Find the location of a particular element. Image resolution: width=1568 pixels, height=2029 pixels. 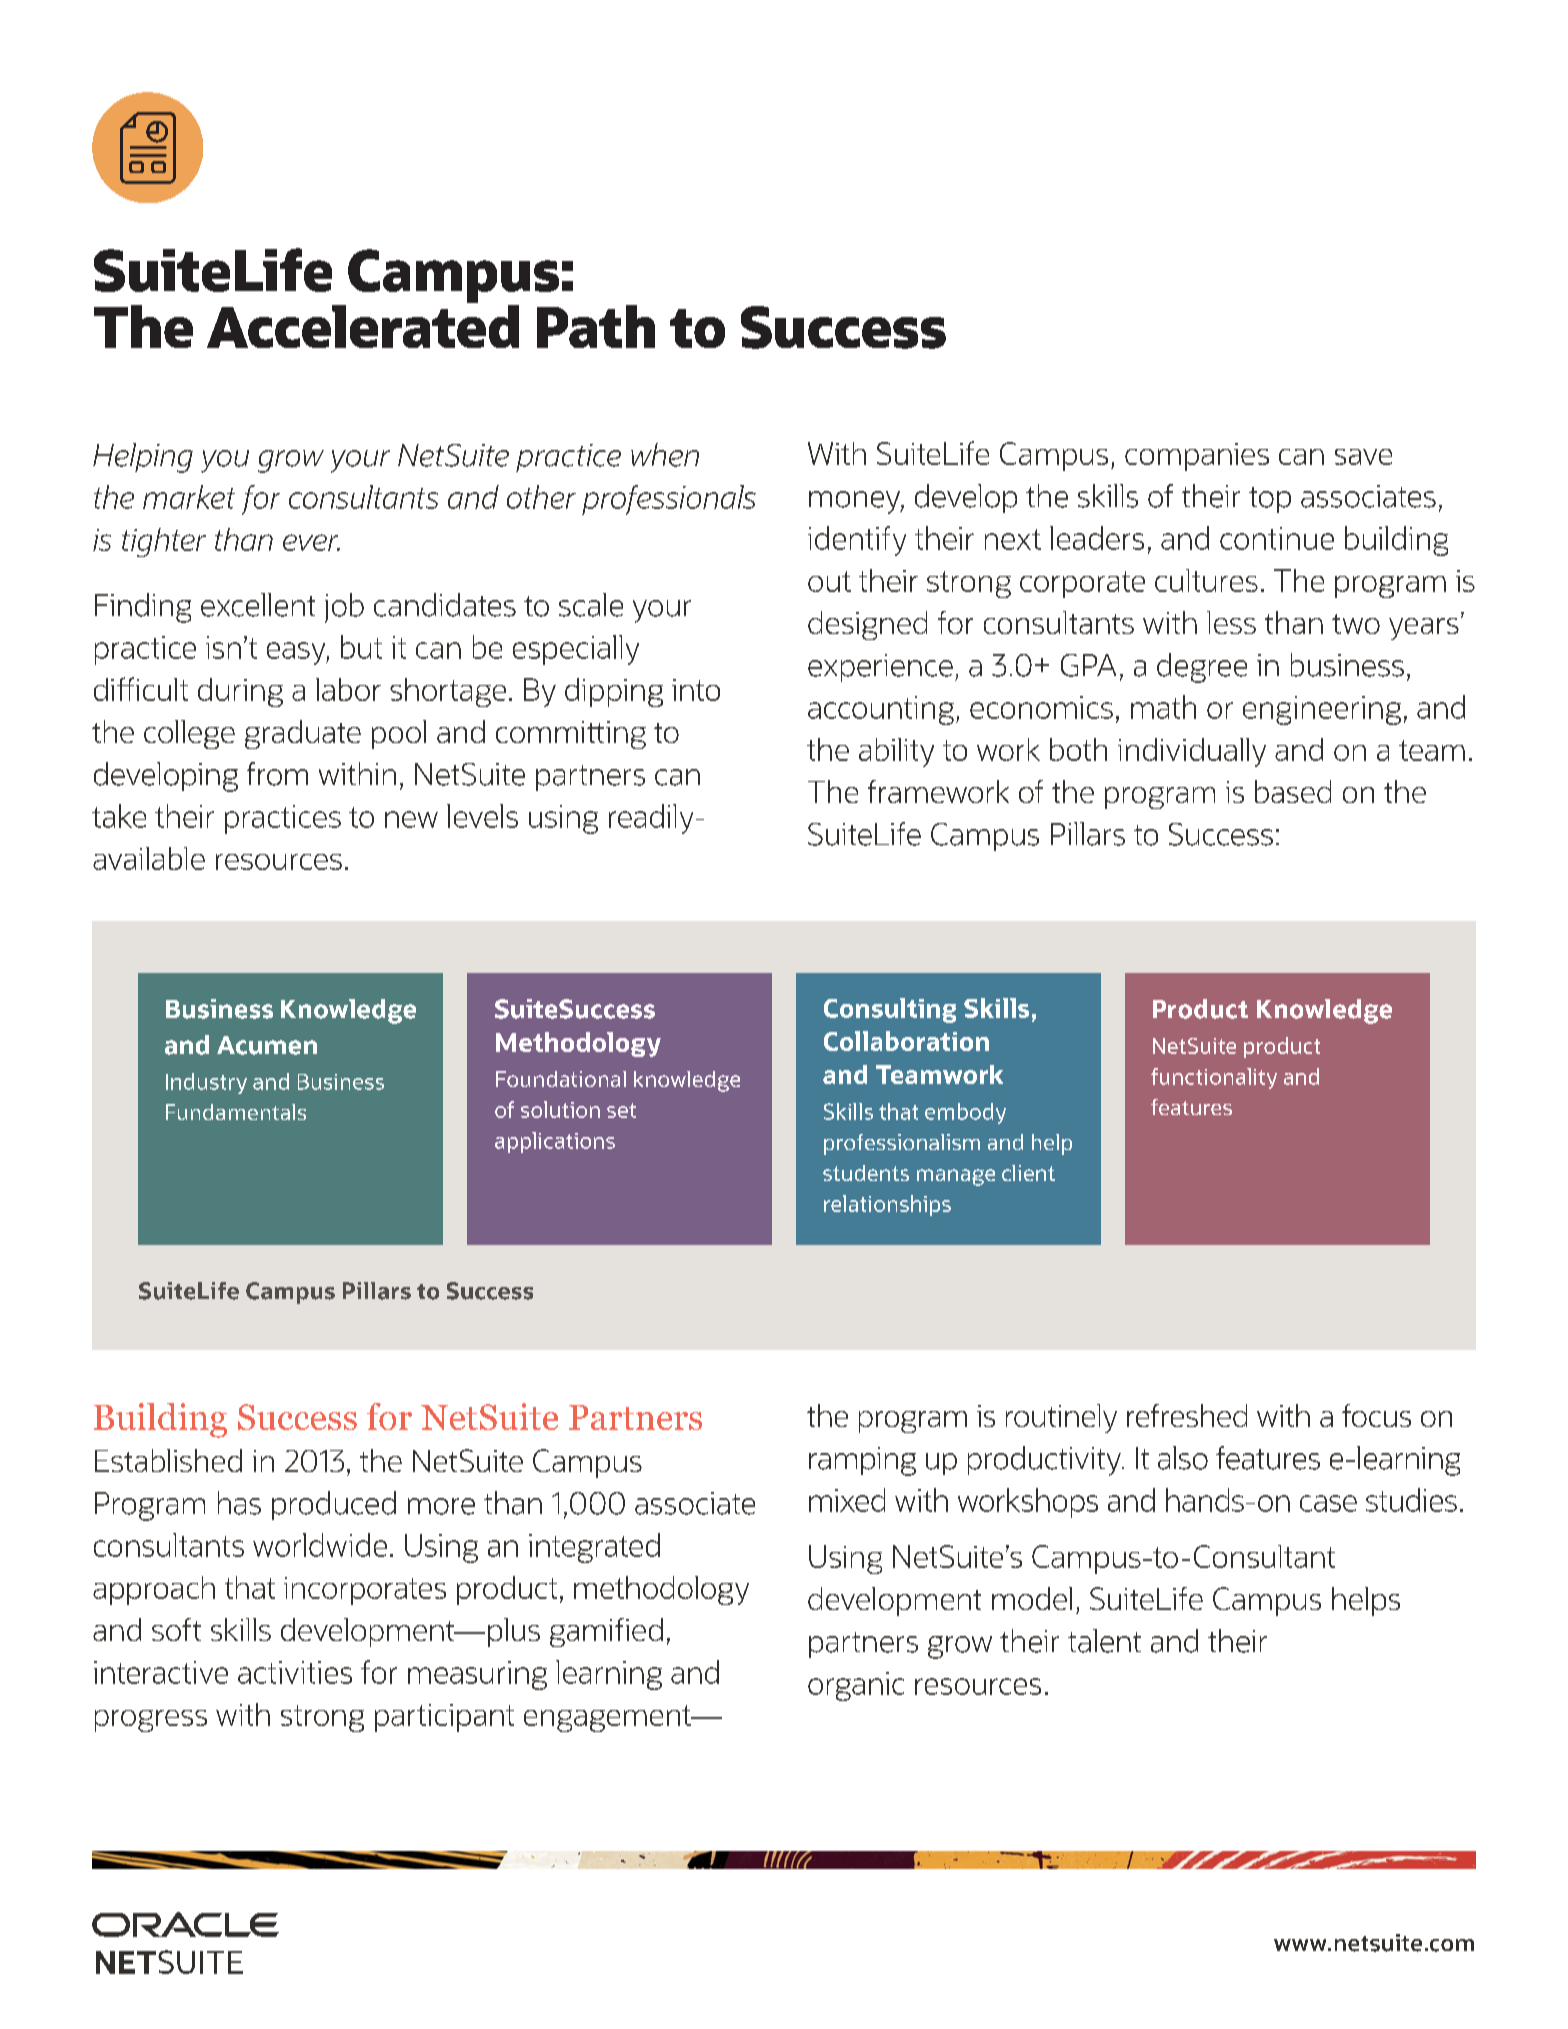

activities is located at coordinates (295, 1672).
